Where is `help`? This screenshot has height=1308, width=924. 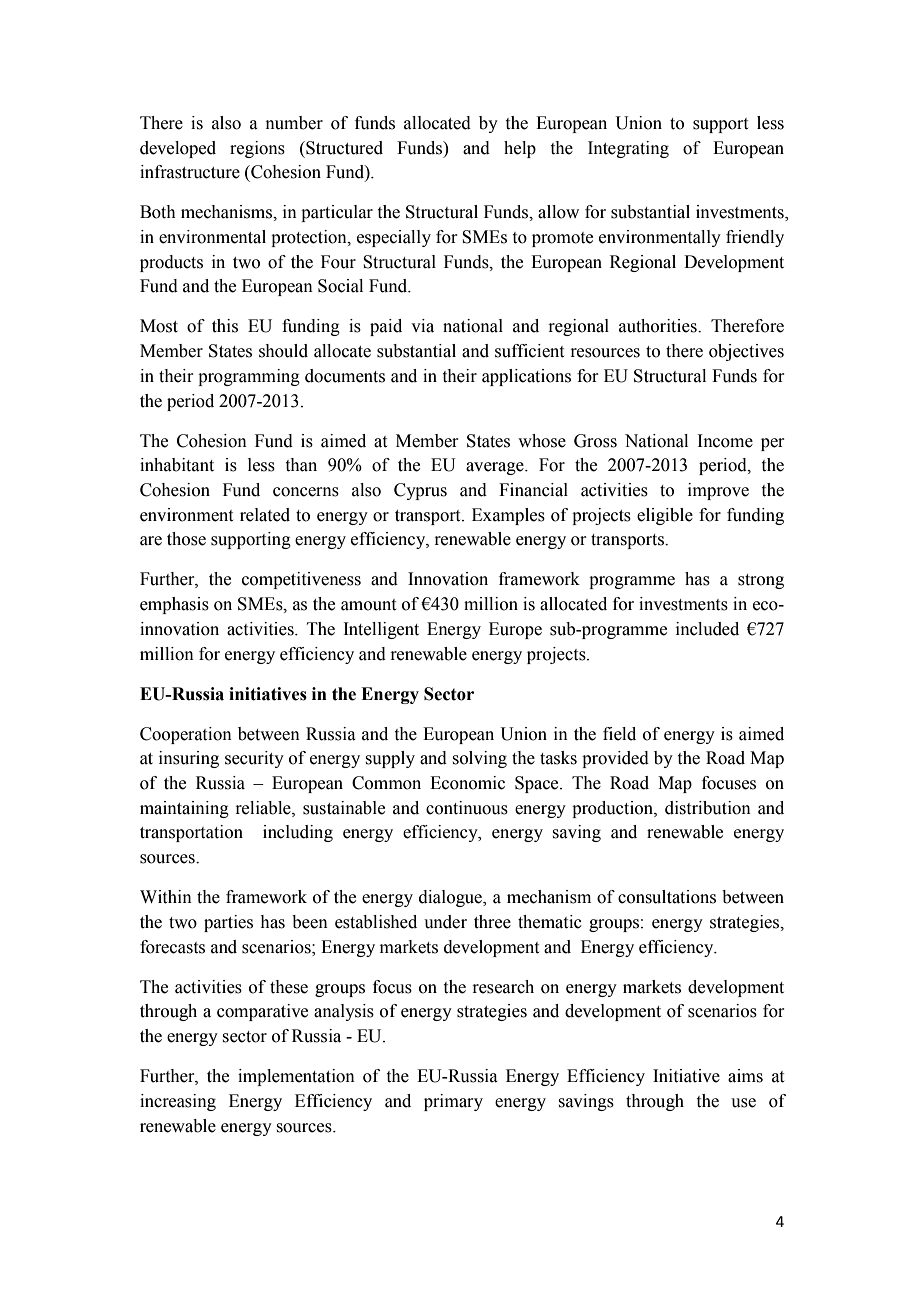 help is located at coordinates (520, 149).
